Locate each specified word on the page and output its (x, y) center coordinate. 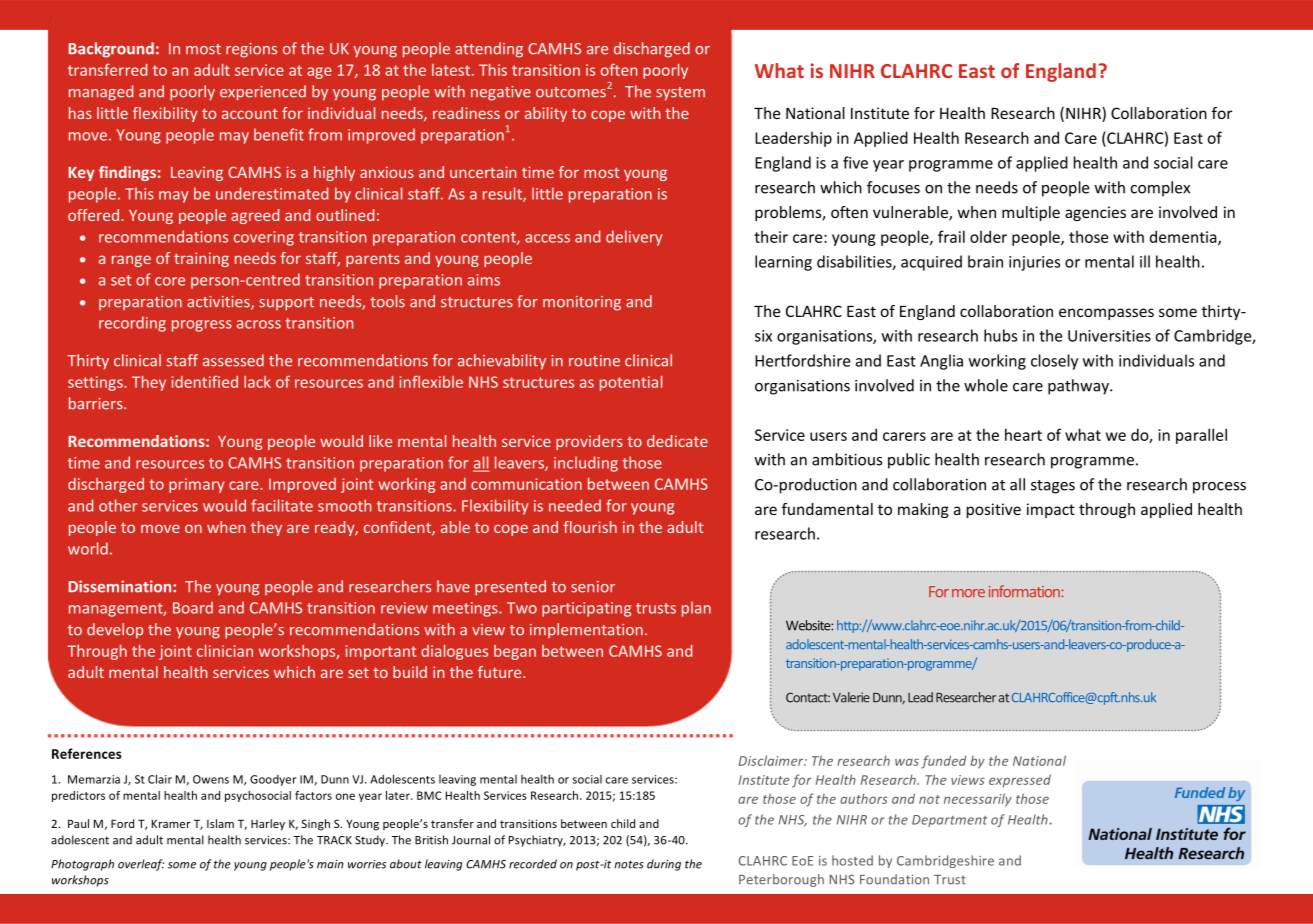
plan (696, 609)
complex (1160, 189)
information (1024, 591)
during (664, 865)
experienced (263, 93)
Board (193, 607)
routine (594, 361)
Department (949, 821)
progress (202, 326)
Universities (1109, 336)
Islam (220, 823)
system (680, 94)
